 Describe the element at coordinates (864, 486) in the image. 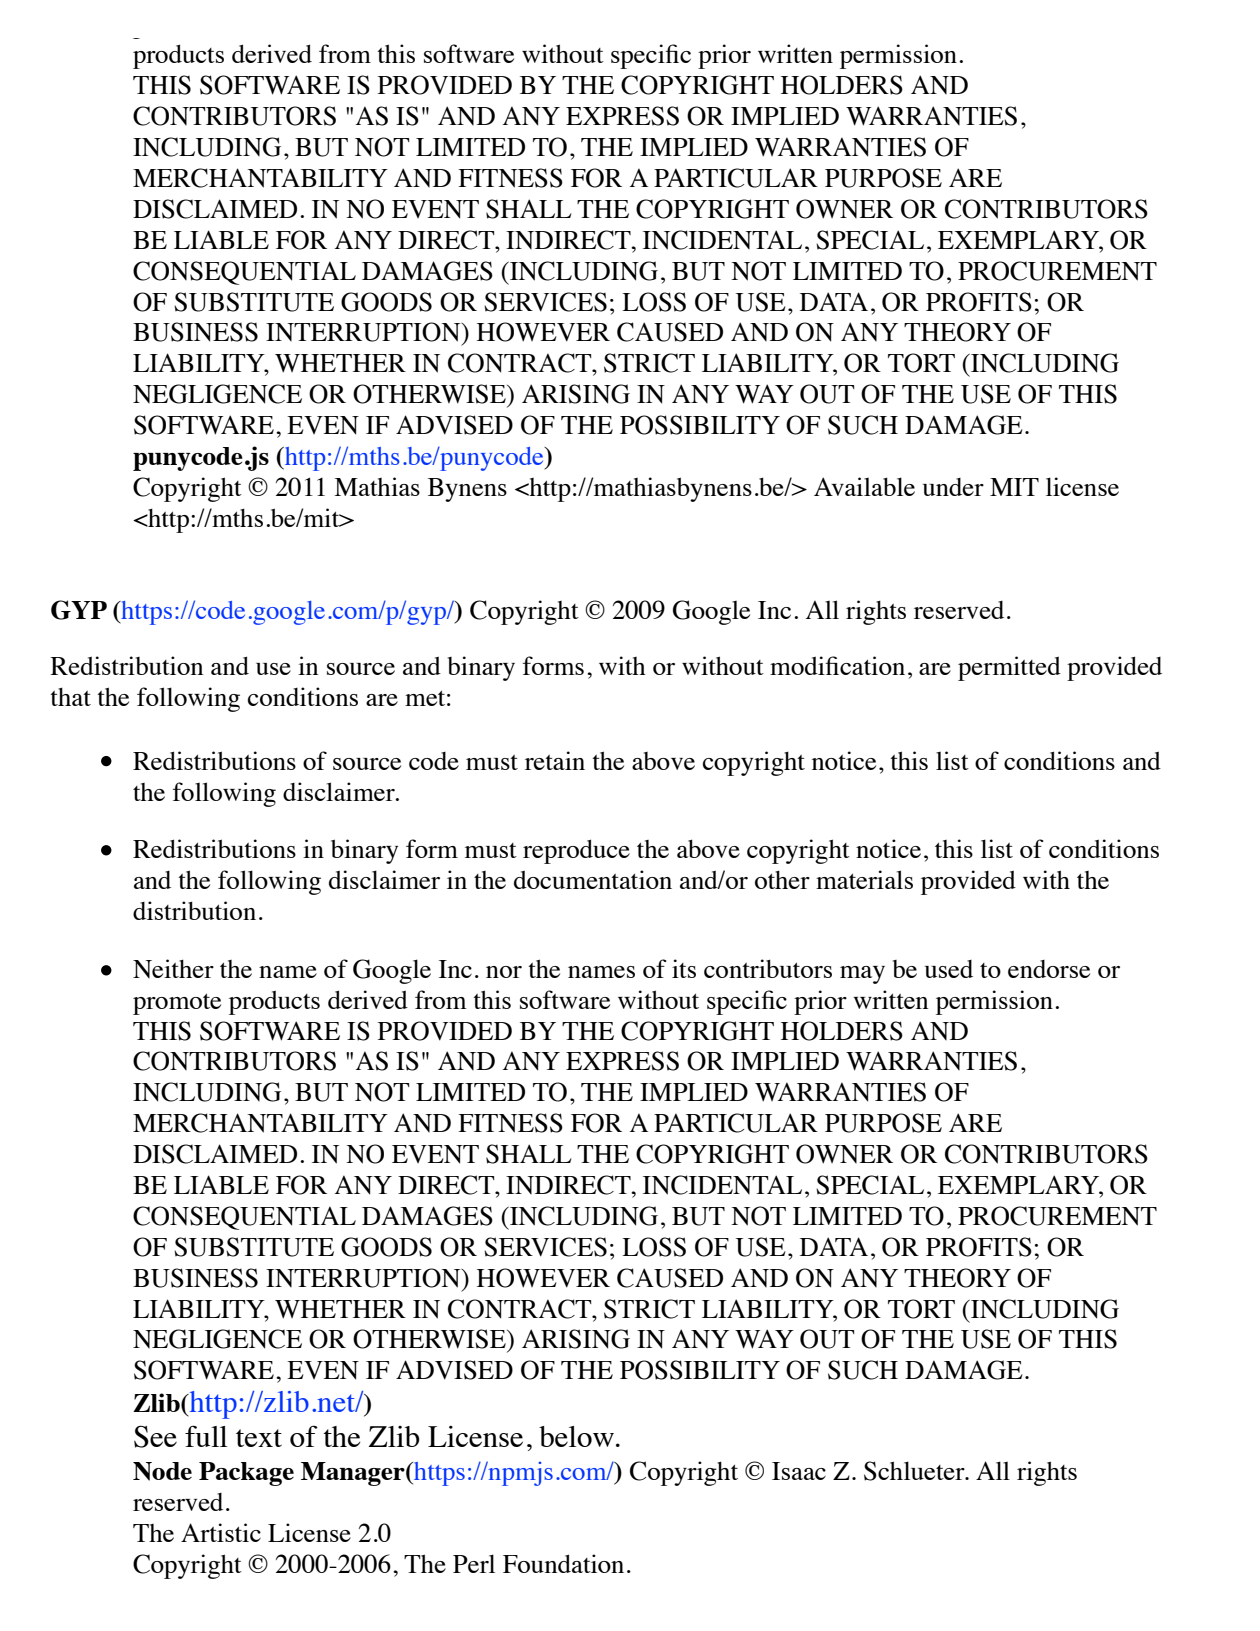

I see `Available` at that location.
